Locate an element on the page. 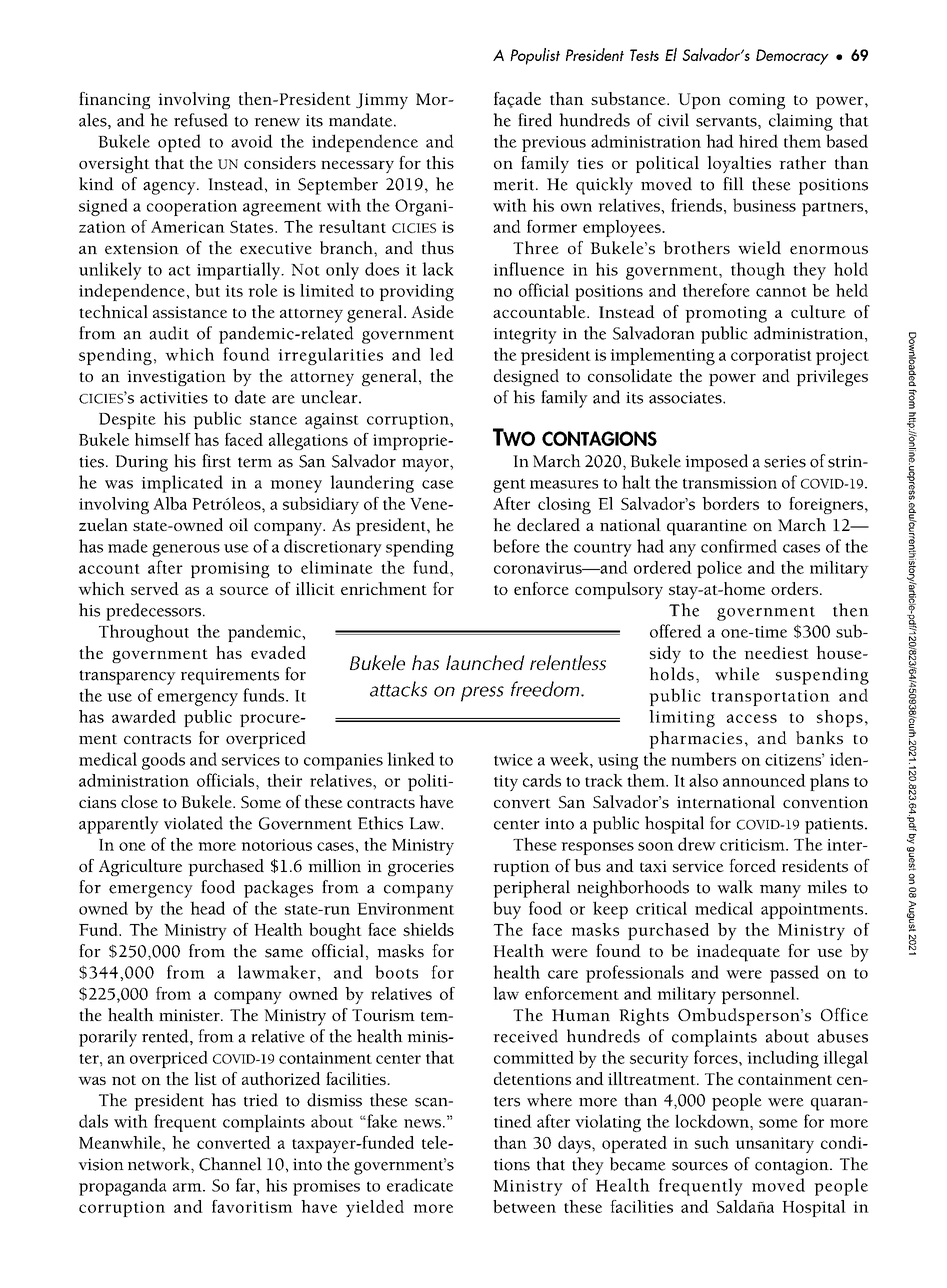  announced is located at coordinates (764, 780).
